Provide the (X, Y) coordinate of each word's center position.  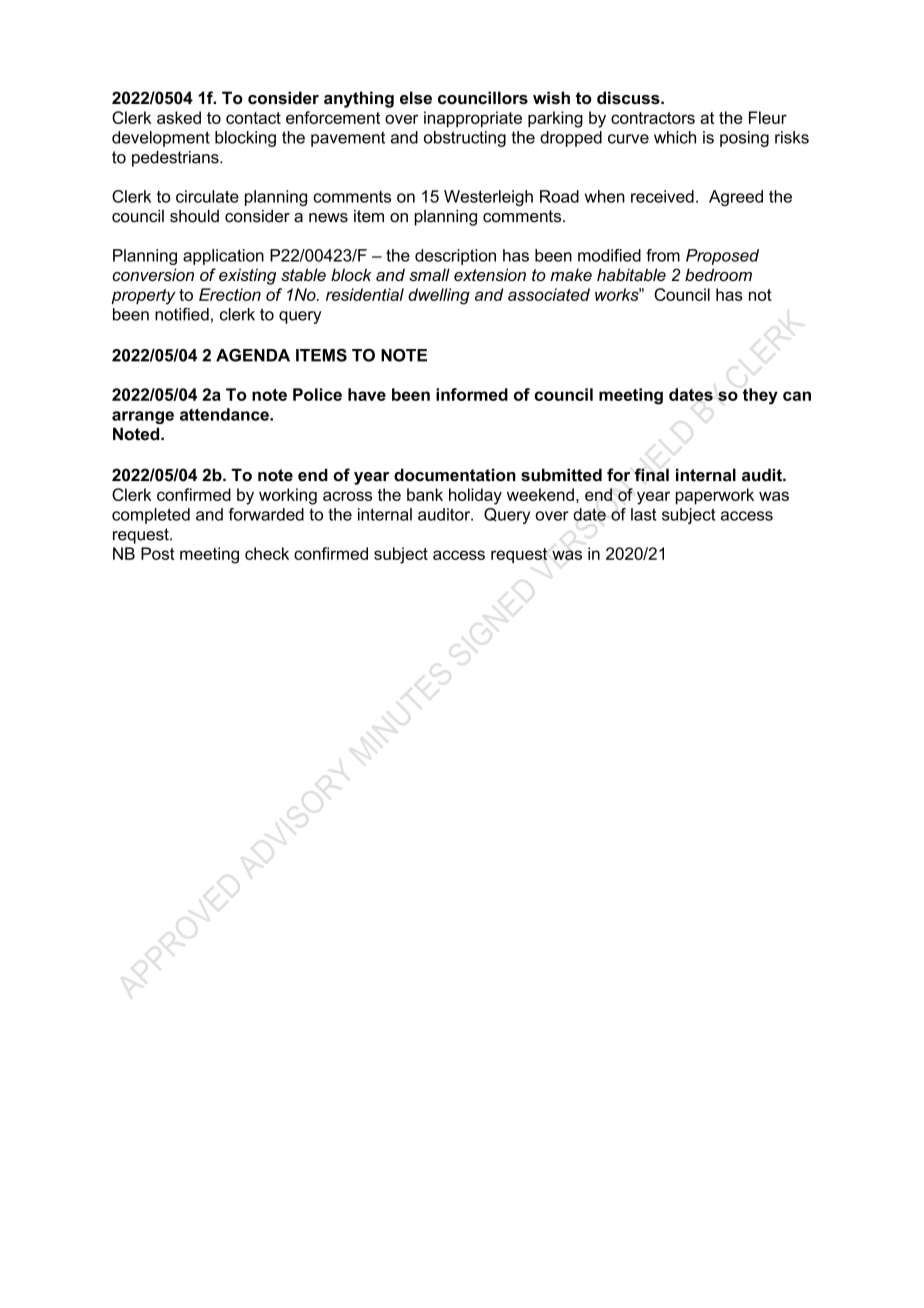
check (267, 553)
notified (182, 314)
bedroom (718, 274)
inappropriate (473, 119)
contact (253, 118)
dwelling (439, 296)
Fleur (768, 117)
